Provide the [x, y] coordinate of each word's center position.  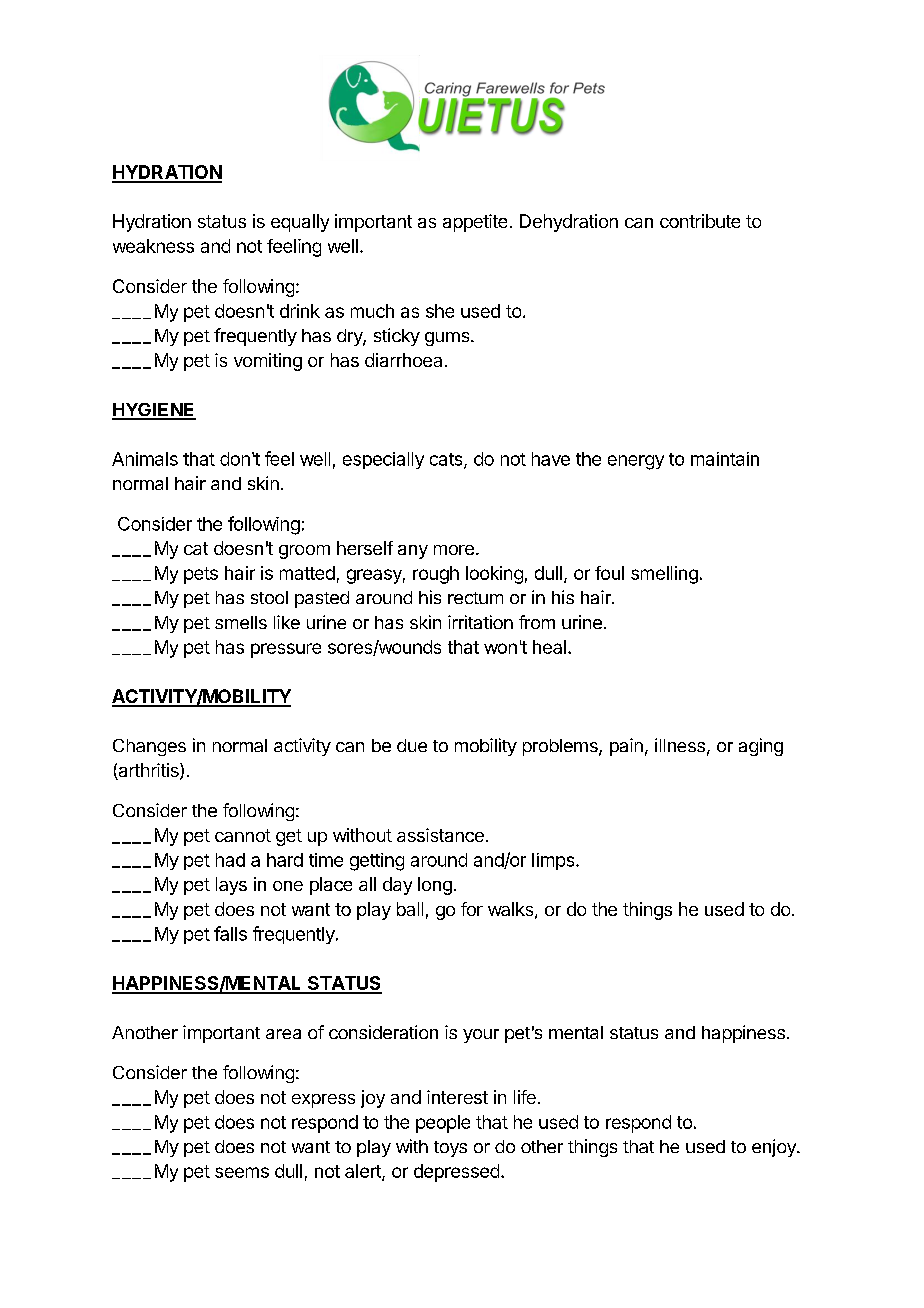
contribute [700, 221]
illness [680, 745]
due [412, 745]
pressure [286, 650]
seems [242, 1172]
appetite [475, 223]
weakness [153, 246]
